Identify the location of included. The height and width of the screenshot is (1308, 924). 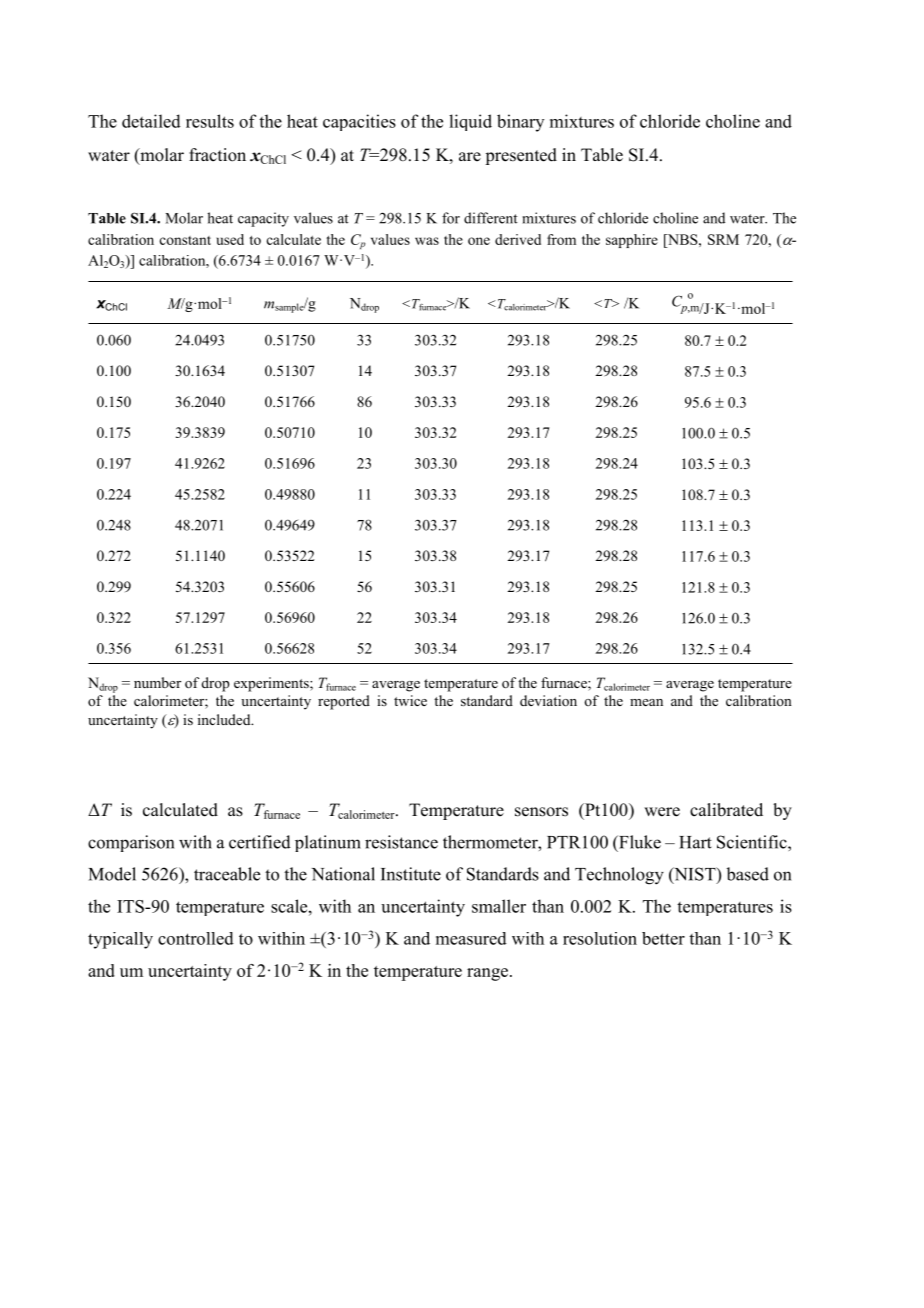
(225, 719).
